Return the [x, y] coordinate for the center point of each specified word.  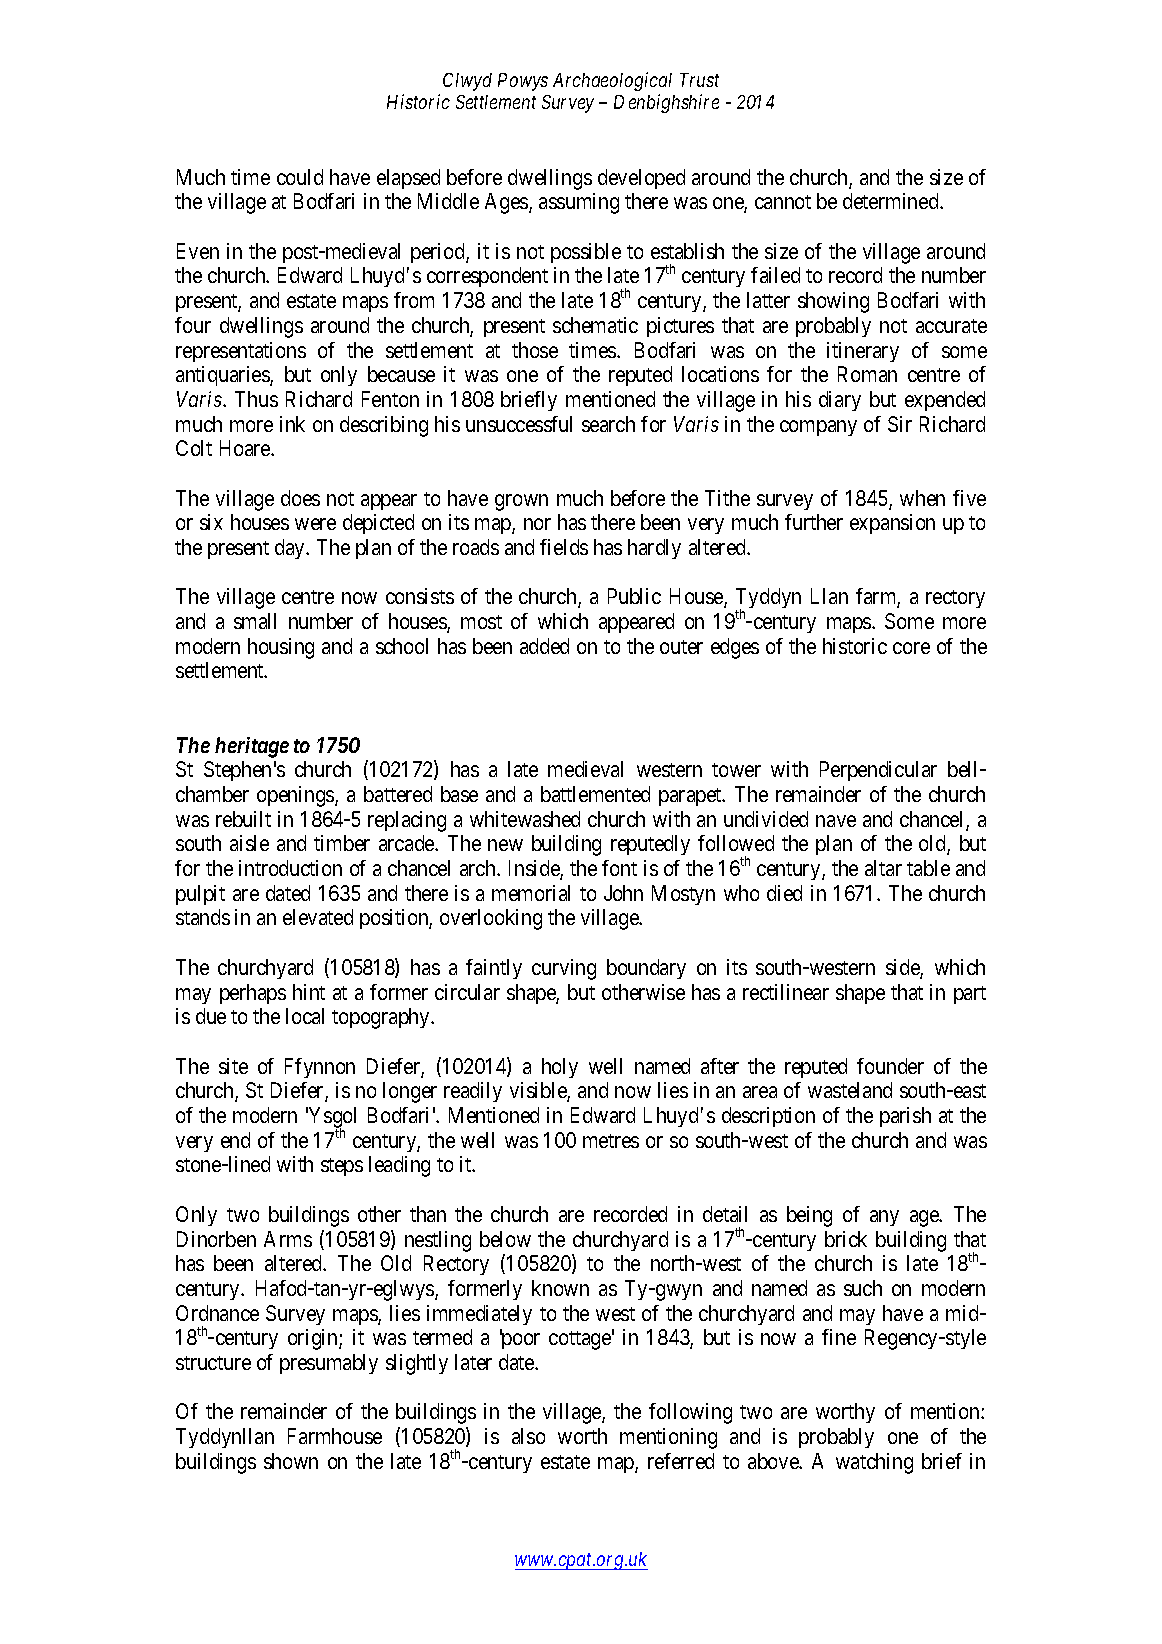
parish [905, 1117]
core [911, 648]
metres [611, 1141]
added [544, 646]
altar [883, 868]
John [623, 893]
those [535, 350]
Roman [867, 374]
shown [291, 1461]
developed [641, 179]
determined [892, 201]
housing [281, 648]
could [300, 177]
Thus [256, 399]
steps [342, 1167]
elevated [318, 917]
